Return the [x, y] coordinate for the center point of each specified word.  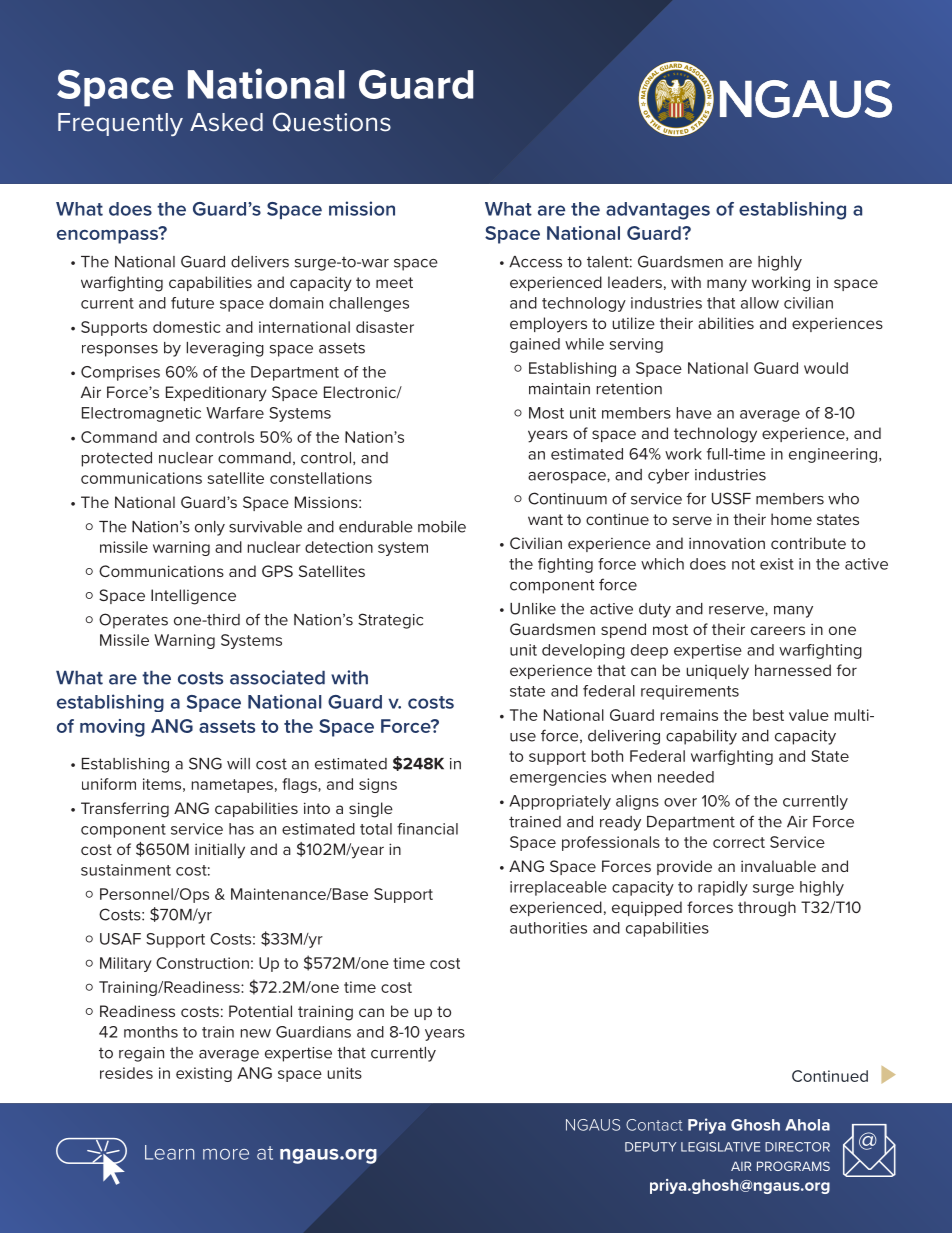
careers [778, 630]
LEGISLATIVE [720, 1147]
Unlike [533, 609]
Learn [169, 1152]
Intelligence [193, 597]
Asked [226, 122]
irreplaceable [558, 888]
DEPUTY [651, 1147]
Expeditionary [216, 394]
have [694, 413]
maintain [559, 389]
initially [220, 851]
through [767, 909]
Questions [332, 122]
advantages [658, 211]
